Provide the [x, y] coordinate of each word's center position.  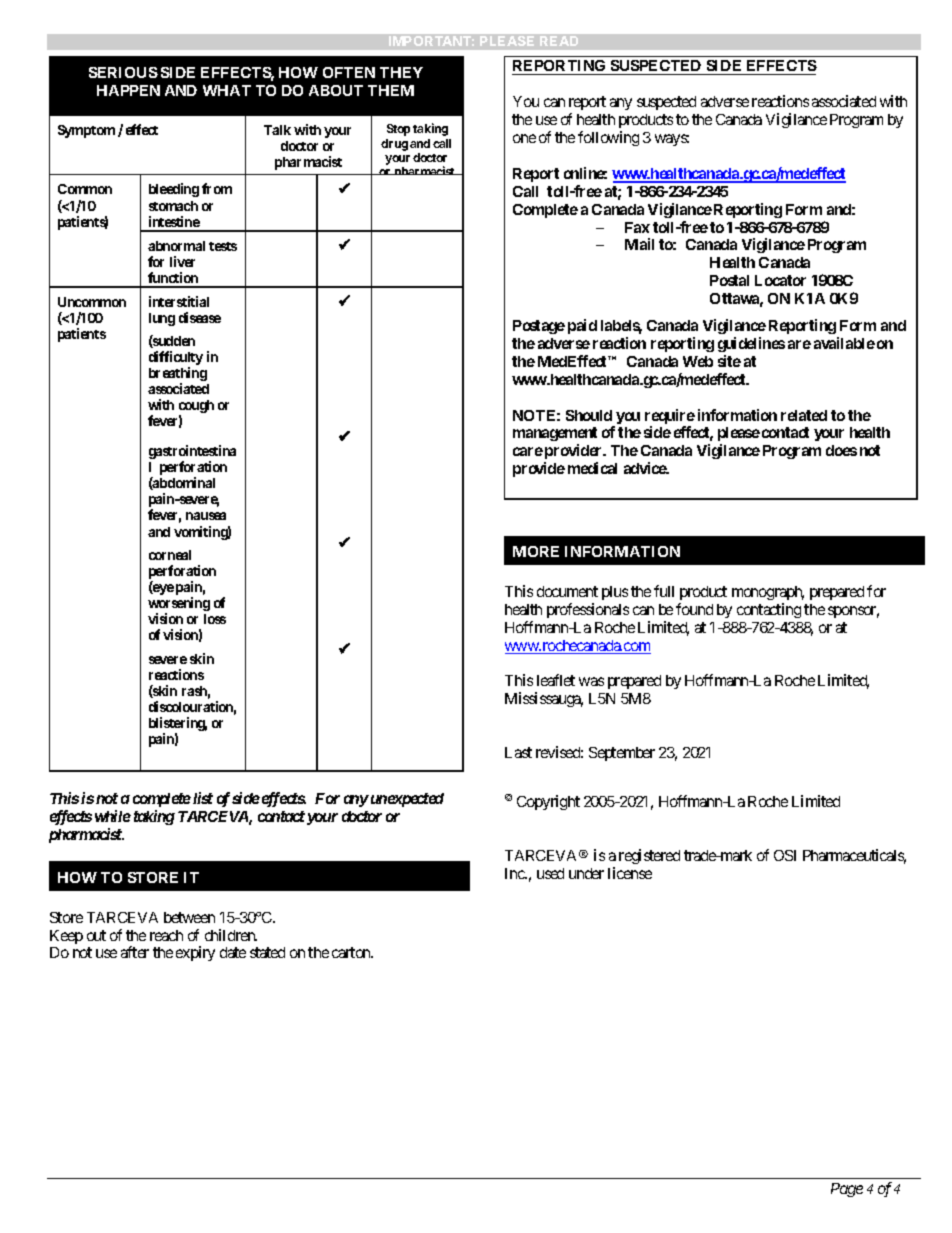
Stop [398, 130]
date [233, 952]
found [694, 609]
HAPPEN [128, 90]
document [567, 591]
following [608, 138]
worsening [179, 605]
